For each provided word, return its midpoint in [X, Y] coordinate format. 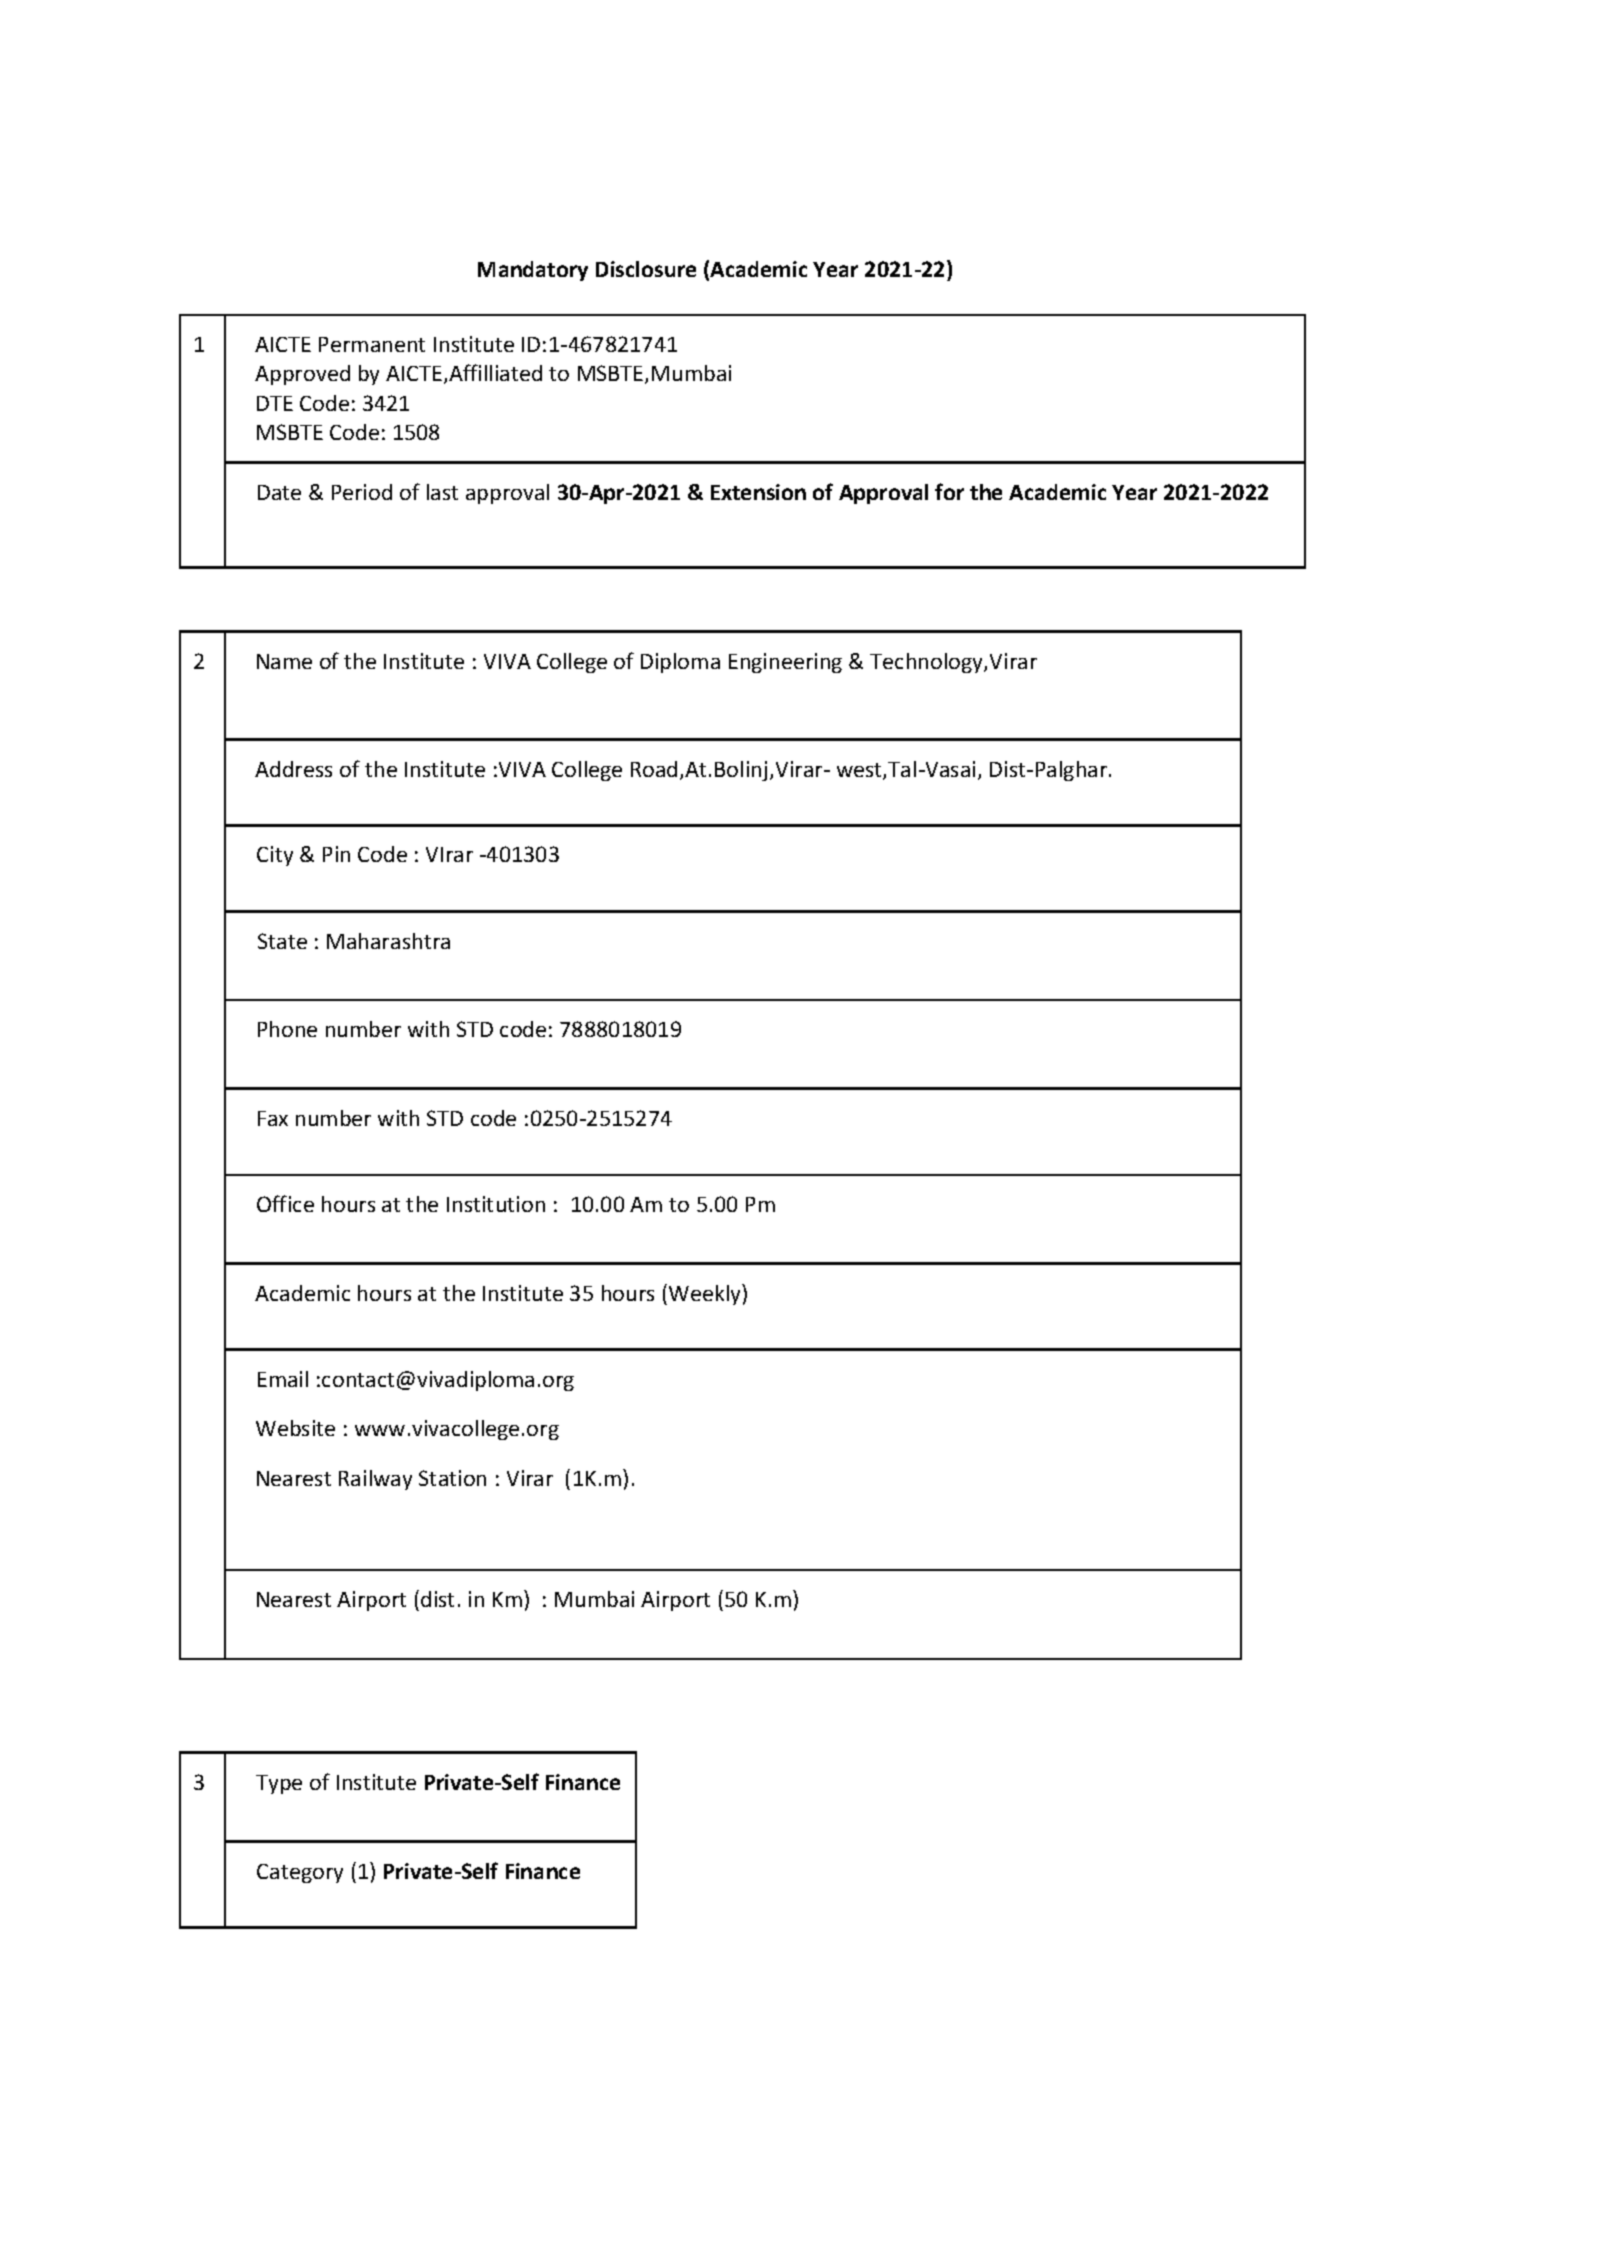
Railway [375, 1480]
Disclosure [646, 269]
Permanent [372, 344]
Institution [496, 1204]
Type [279, 1784]
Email [283, 1379]
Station [452, 1478]
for [949, 491]
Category [300, 1873]
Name [284, 661]
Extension [758, 492]
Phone [287, 1029]
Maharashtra [388, 941]
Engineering [785, 663]
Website [295, 1428]
